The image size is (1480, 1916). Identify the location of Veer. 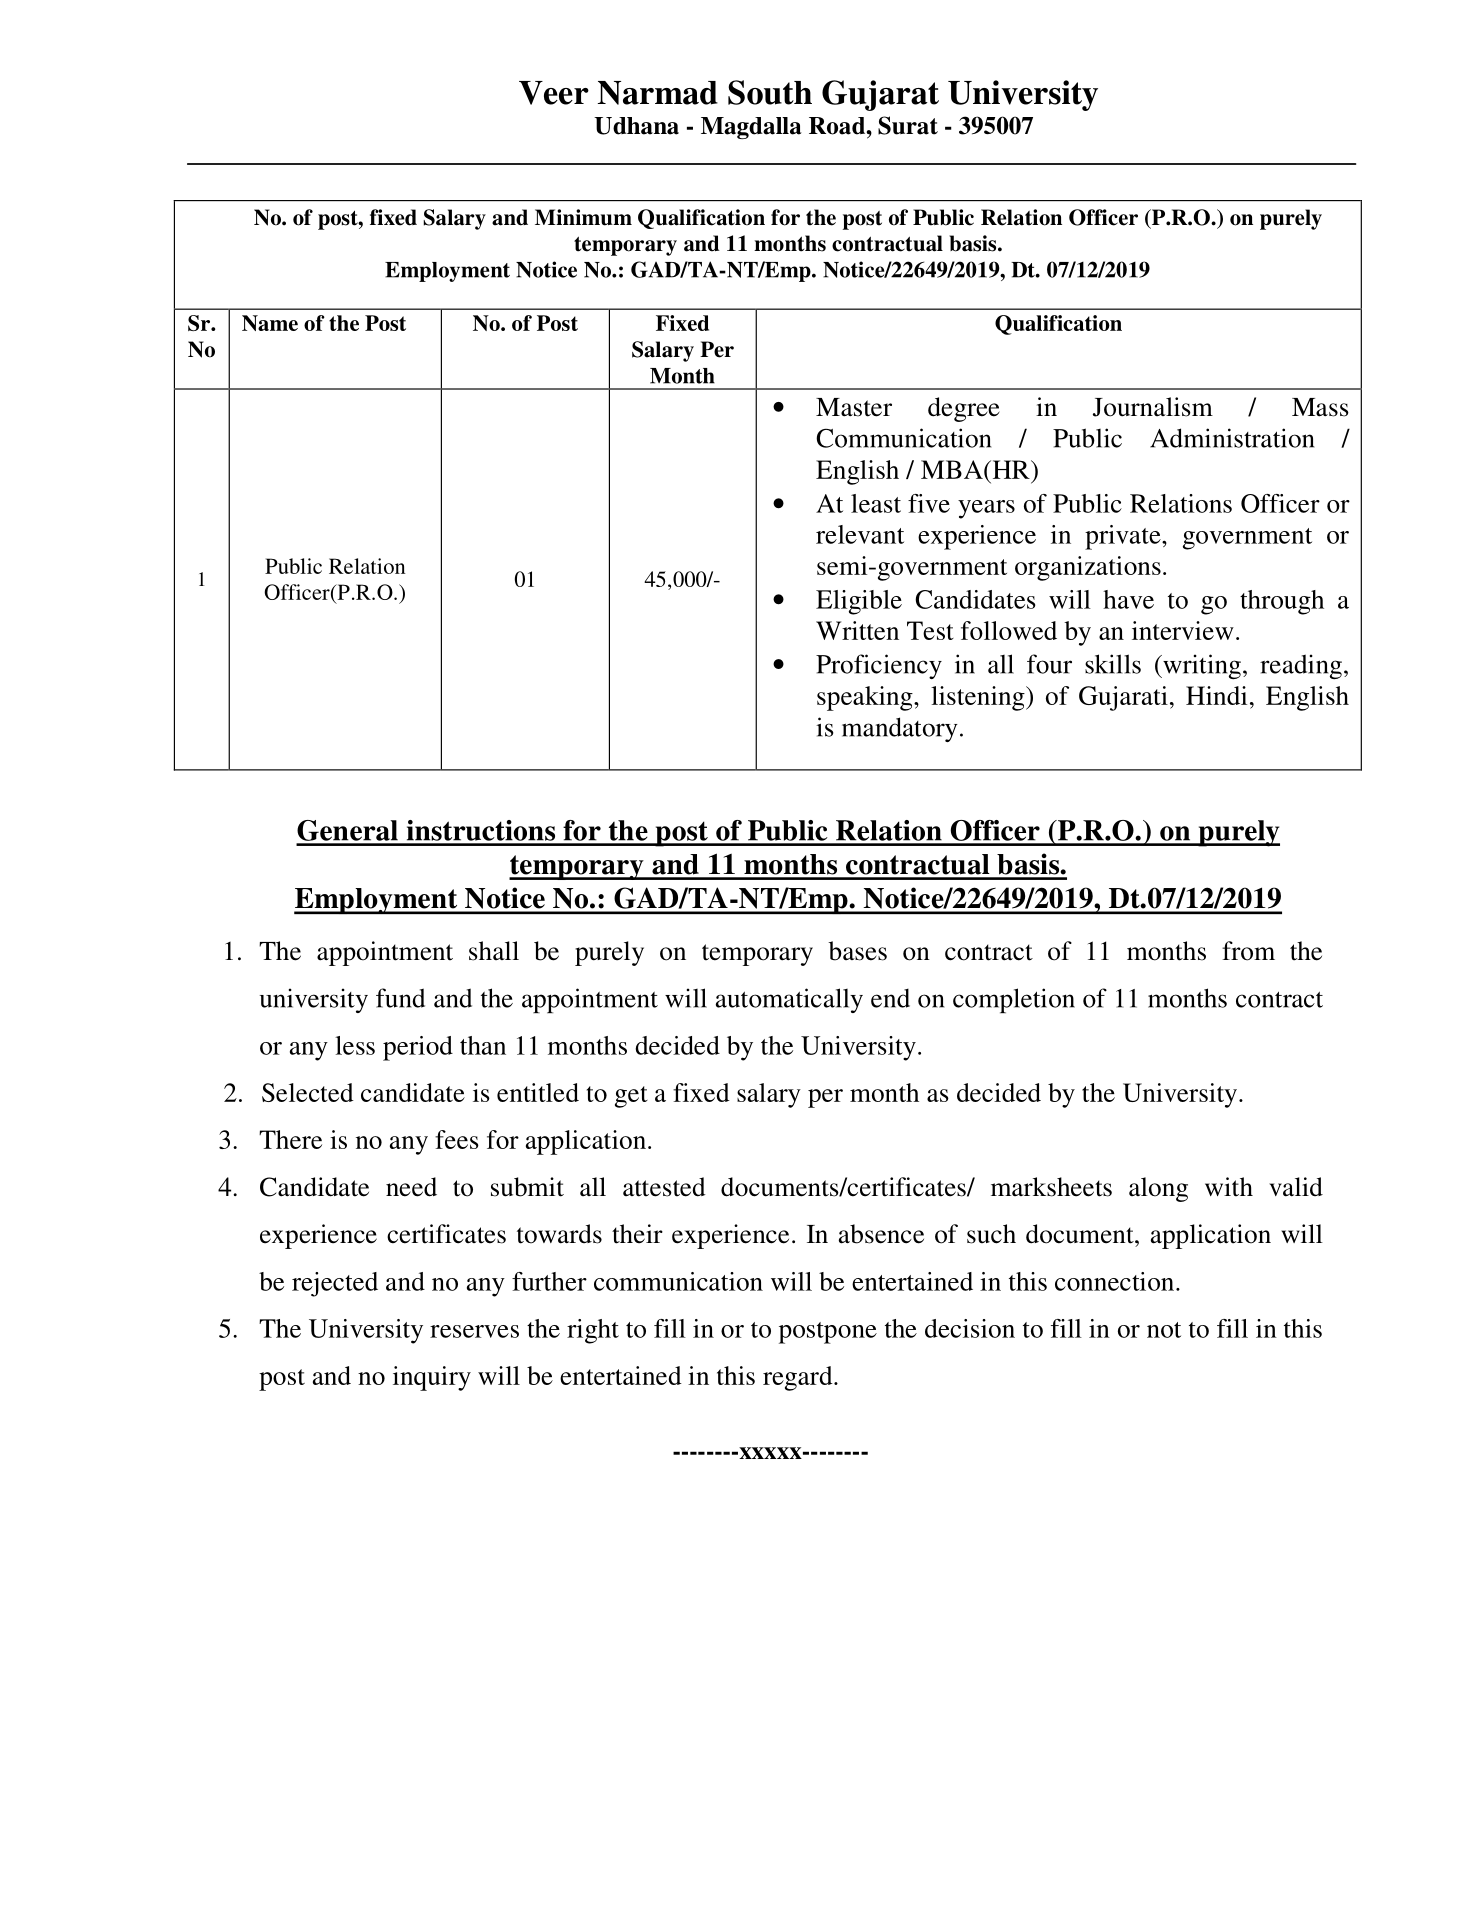
(554, 93).
